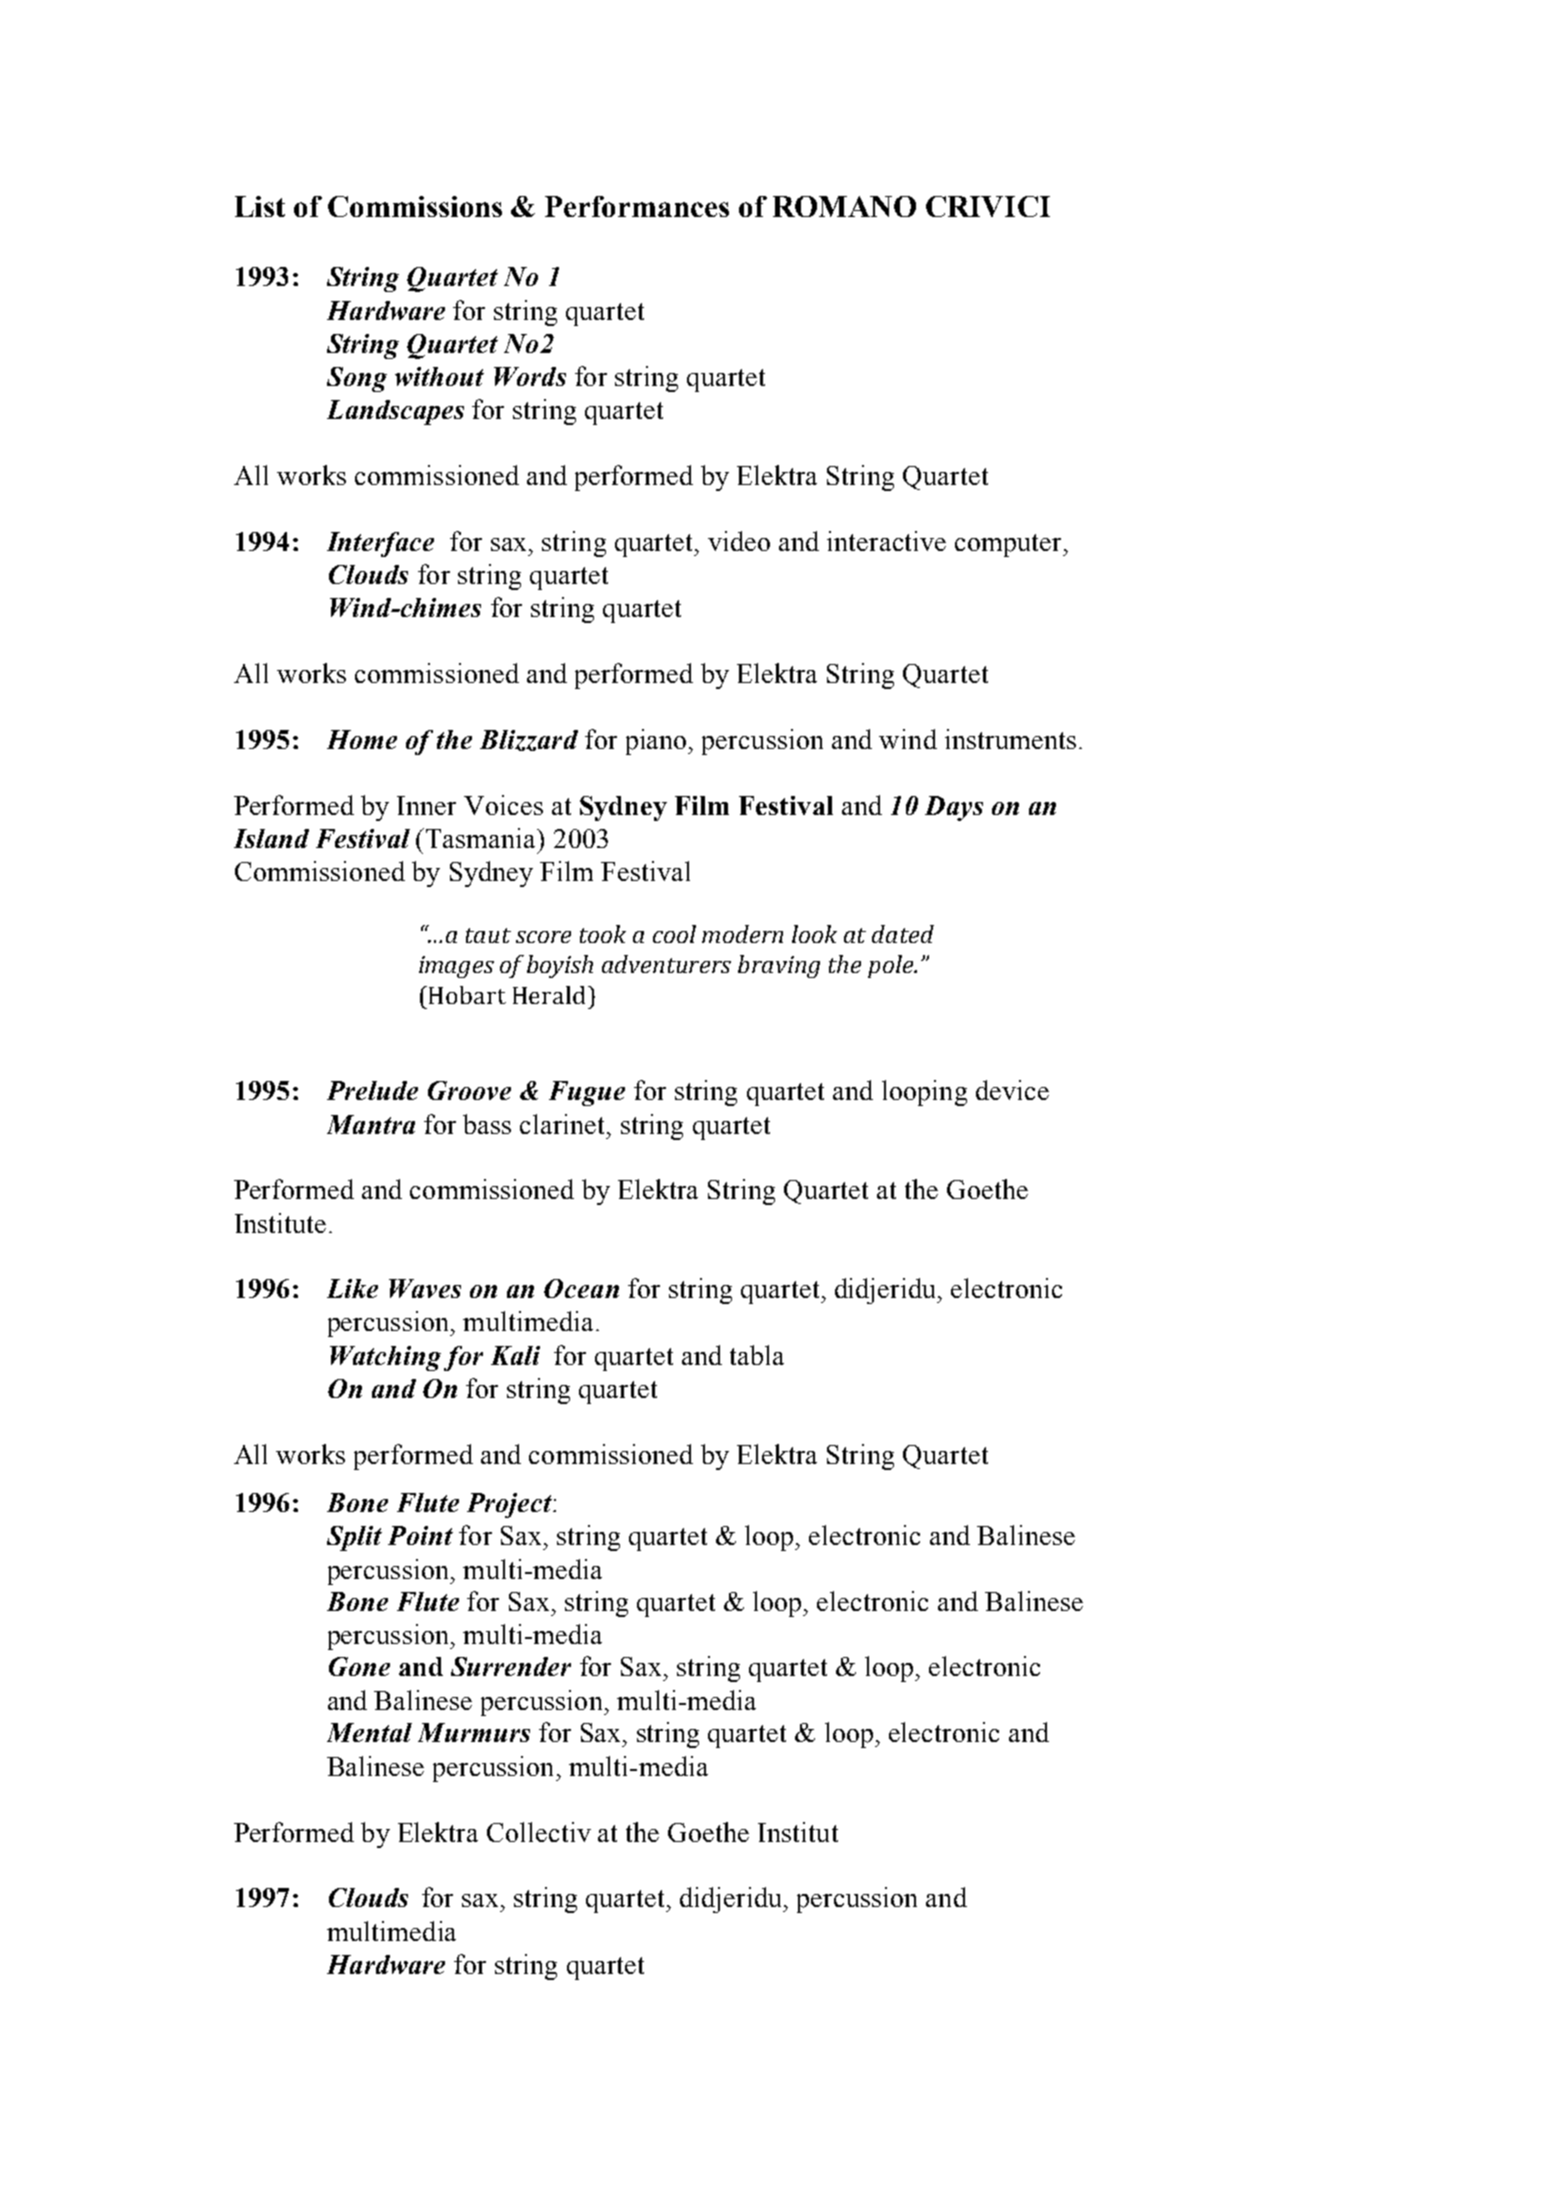 This screenshot has width=1545, height=2185. What do you see at coordinates (844, 206) in the screenshot?
I see `ROMANO` at bounding box center [844, 206].
